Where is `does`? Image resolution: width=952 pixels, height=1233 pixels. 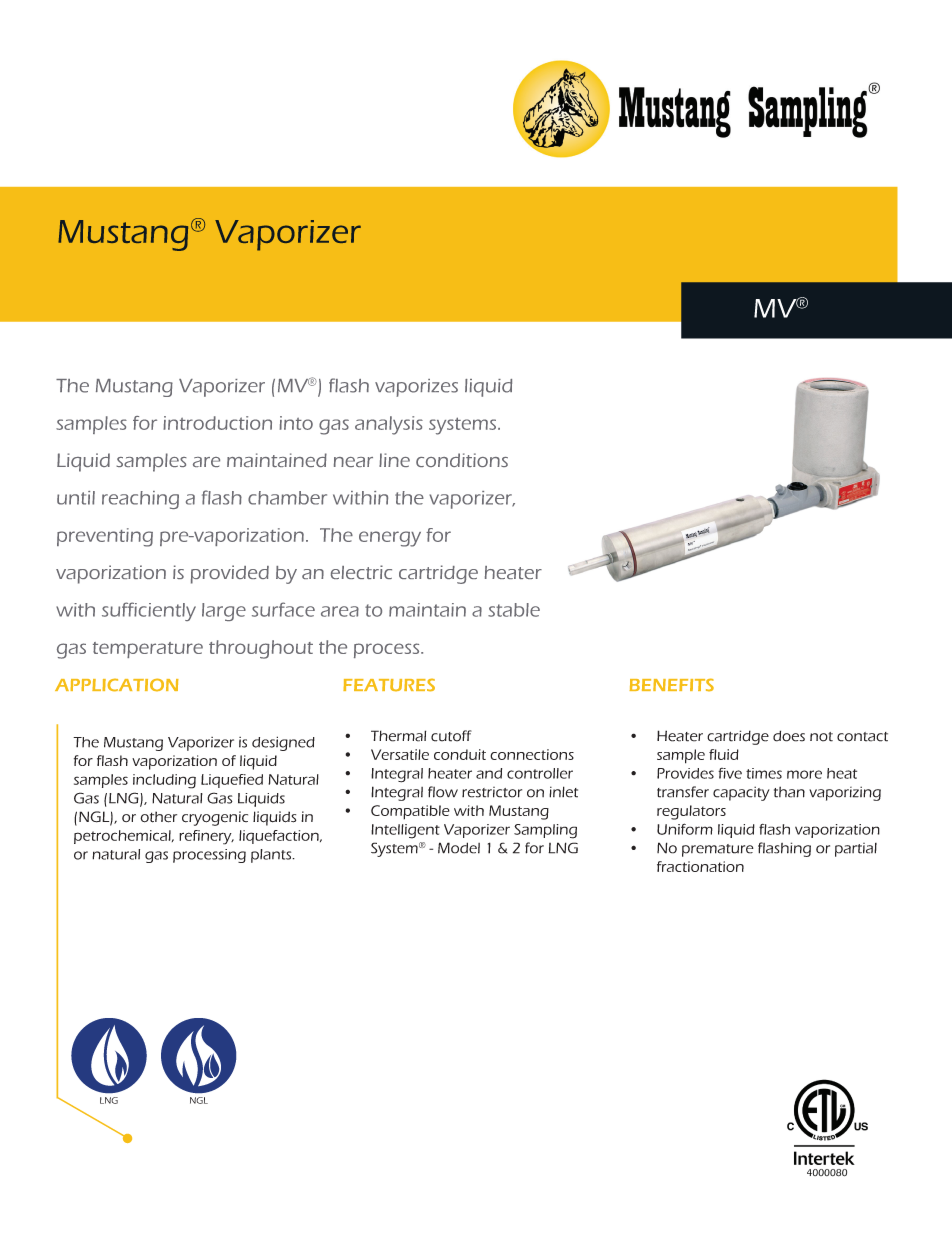 does is located at coordinates (789, 736).
